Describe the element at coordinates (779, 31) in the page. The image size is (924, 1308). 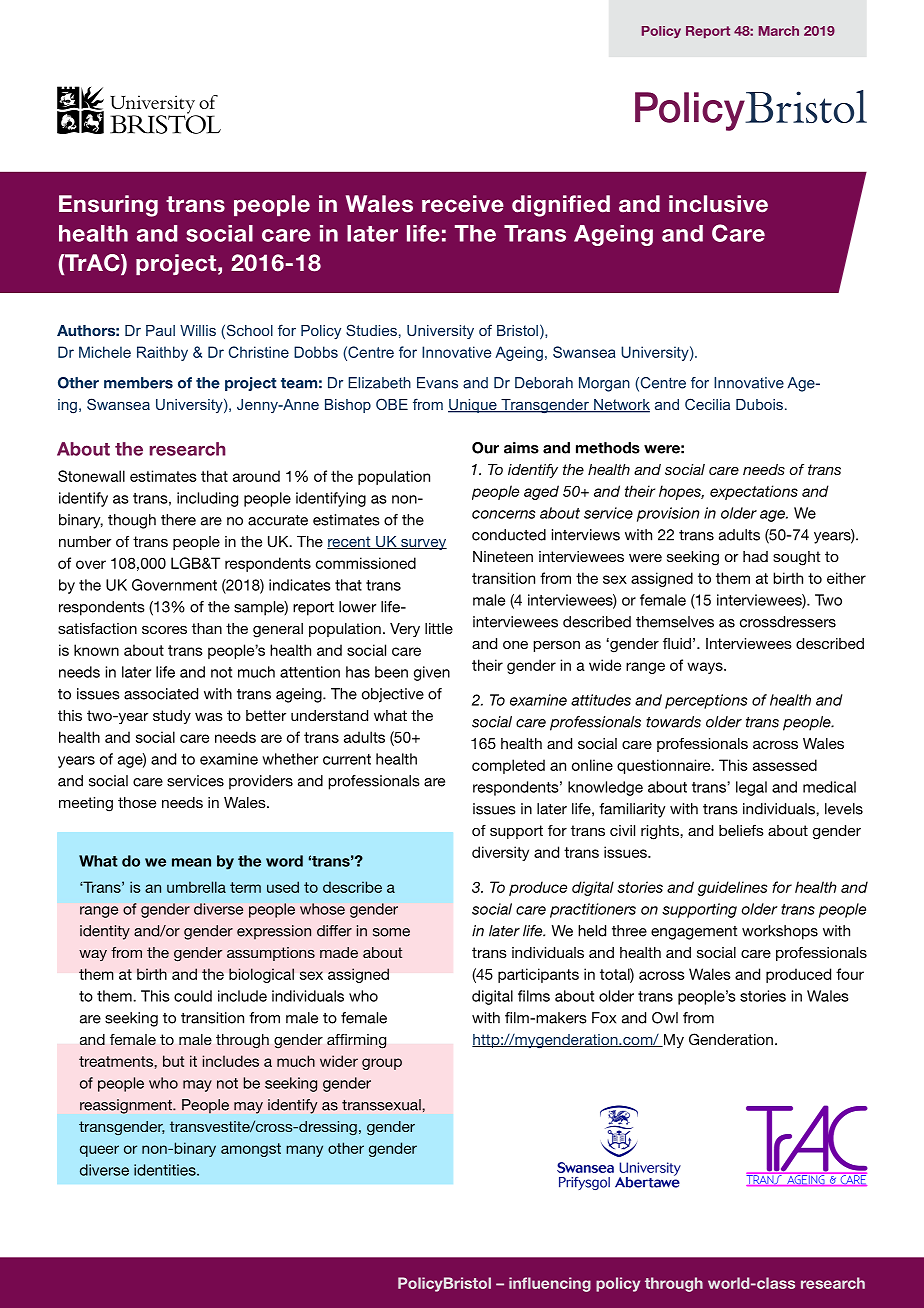
I see `March` at that location.
